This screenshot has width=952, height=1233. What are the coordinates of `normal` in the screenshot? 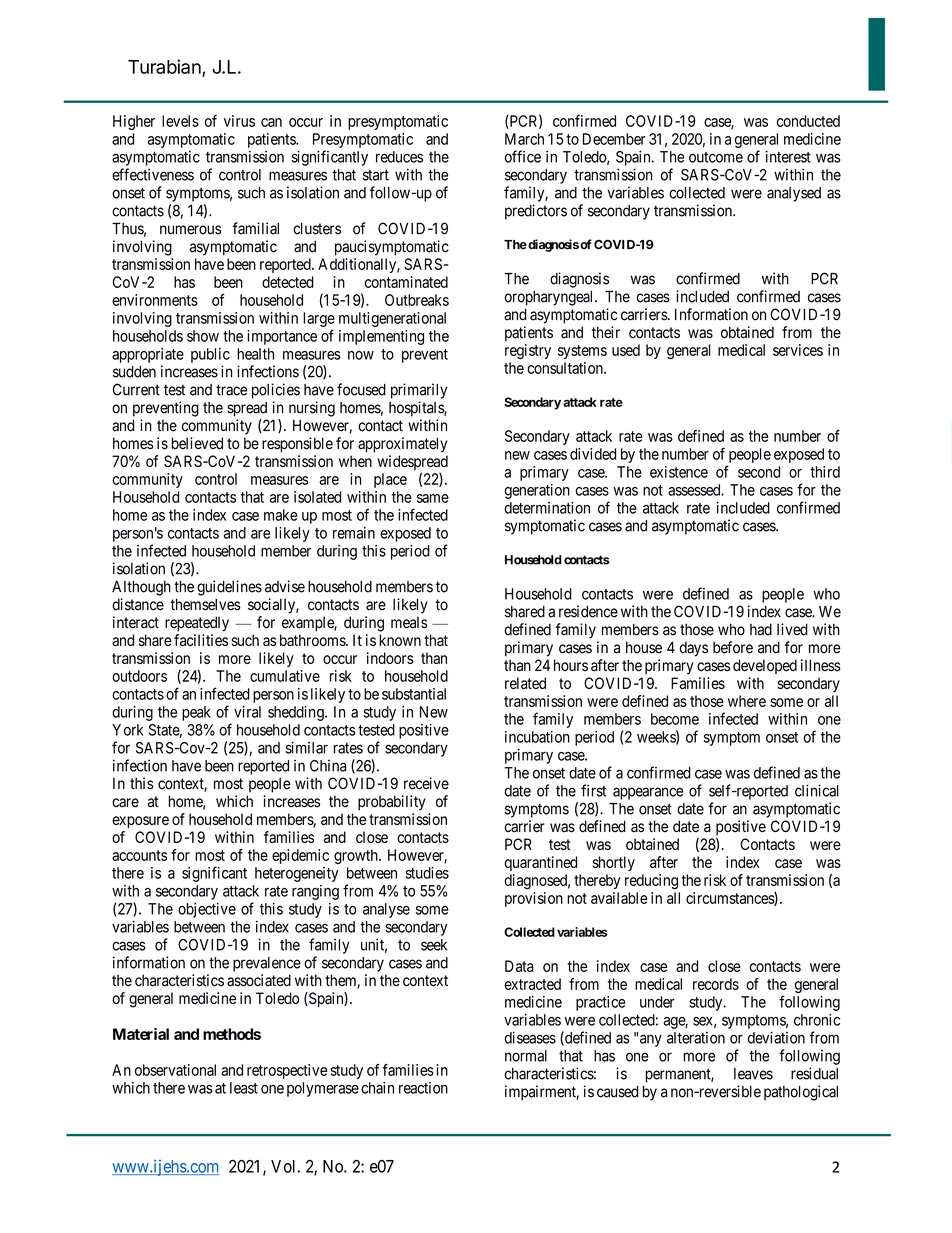 It's located at (526, 1056).
